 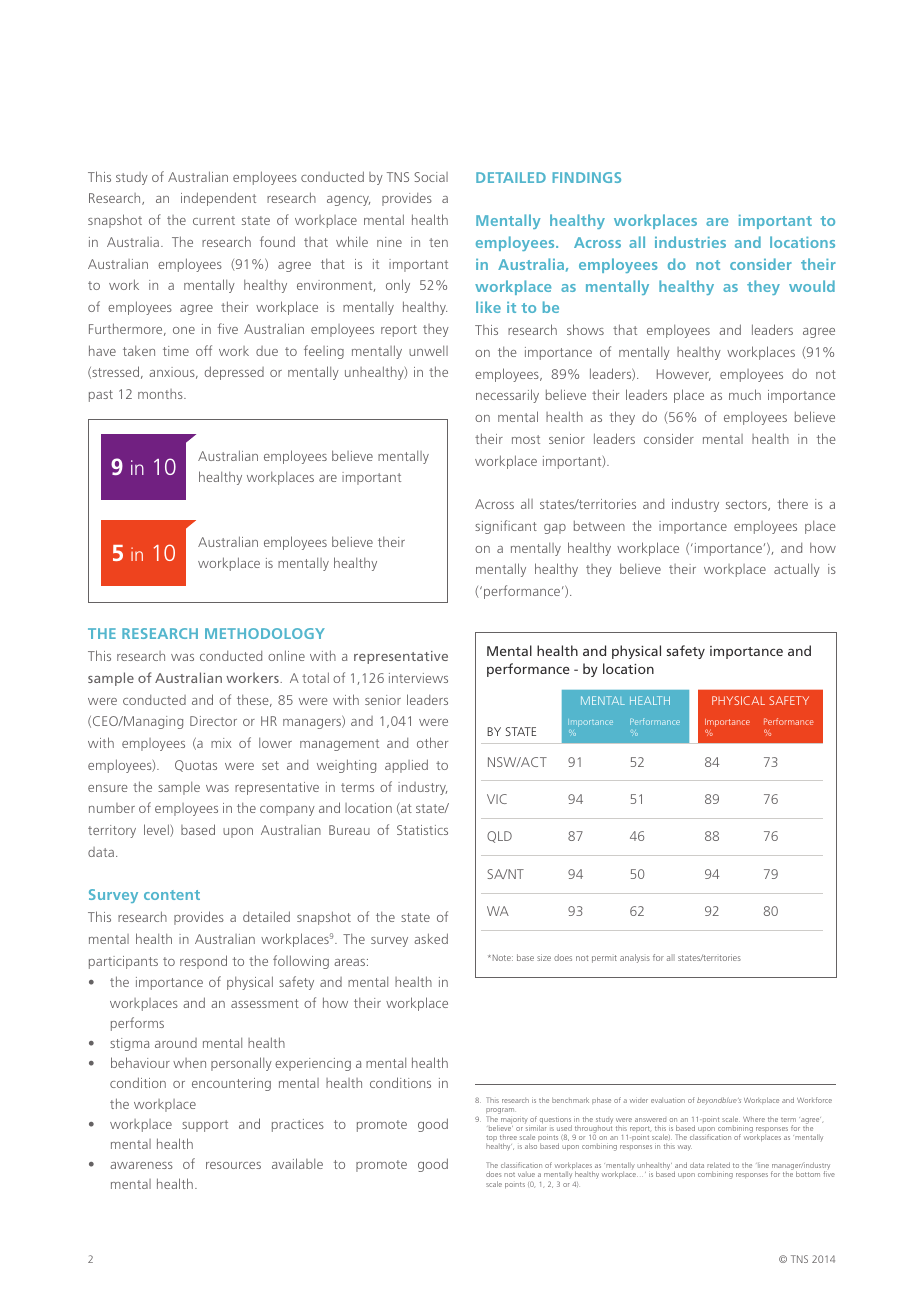 What do you see at coordinates (431, 177) in the screenshot?
I see `Social` at bounding box center [431, 177].
